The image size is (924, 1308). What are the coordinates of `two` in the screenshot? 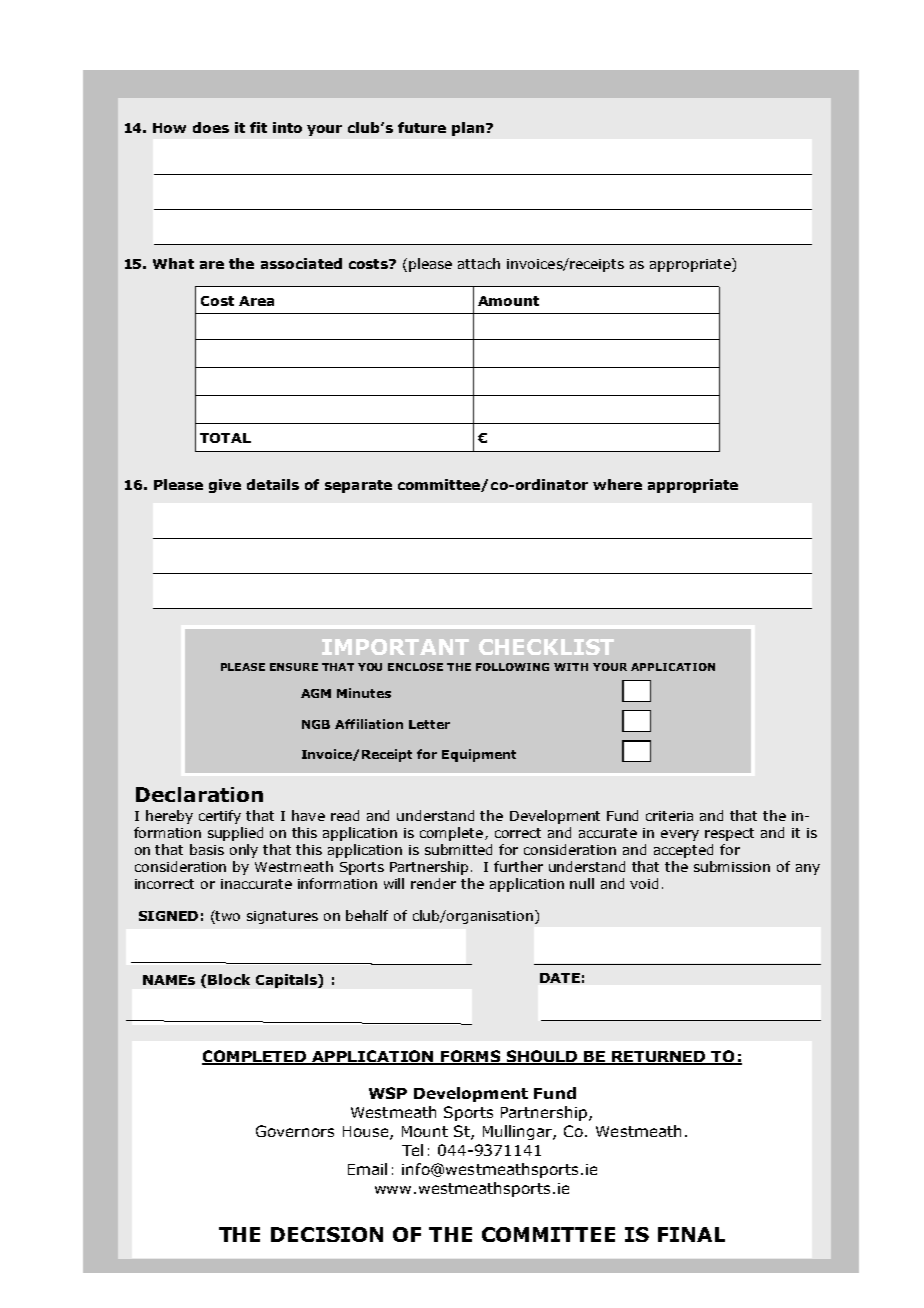 It's located at (227, 917).
